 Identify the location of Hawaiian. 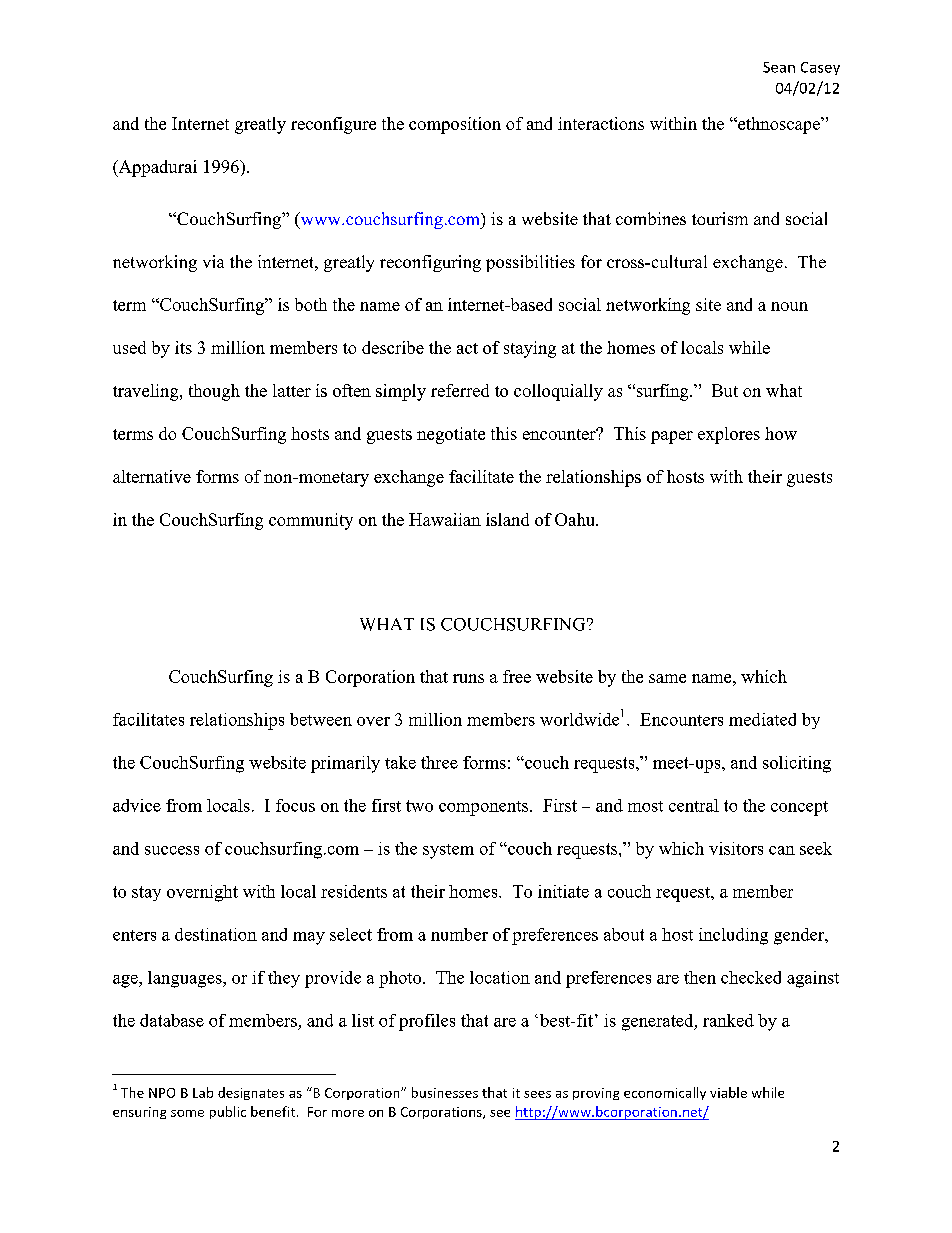
(445, 519).
